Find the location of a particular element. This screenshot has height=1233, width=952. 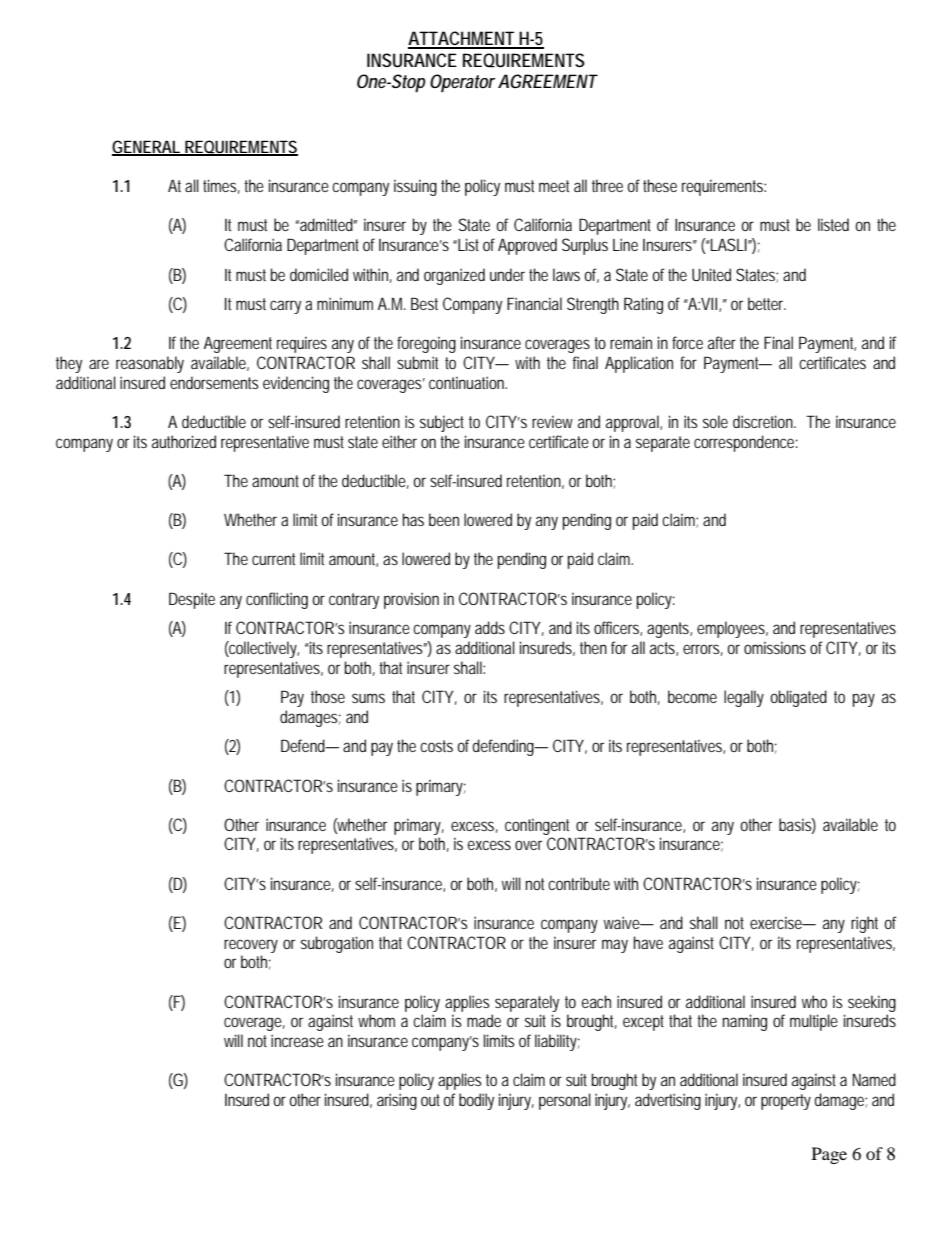

contingent is located at coordinates (537, 826).
